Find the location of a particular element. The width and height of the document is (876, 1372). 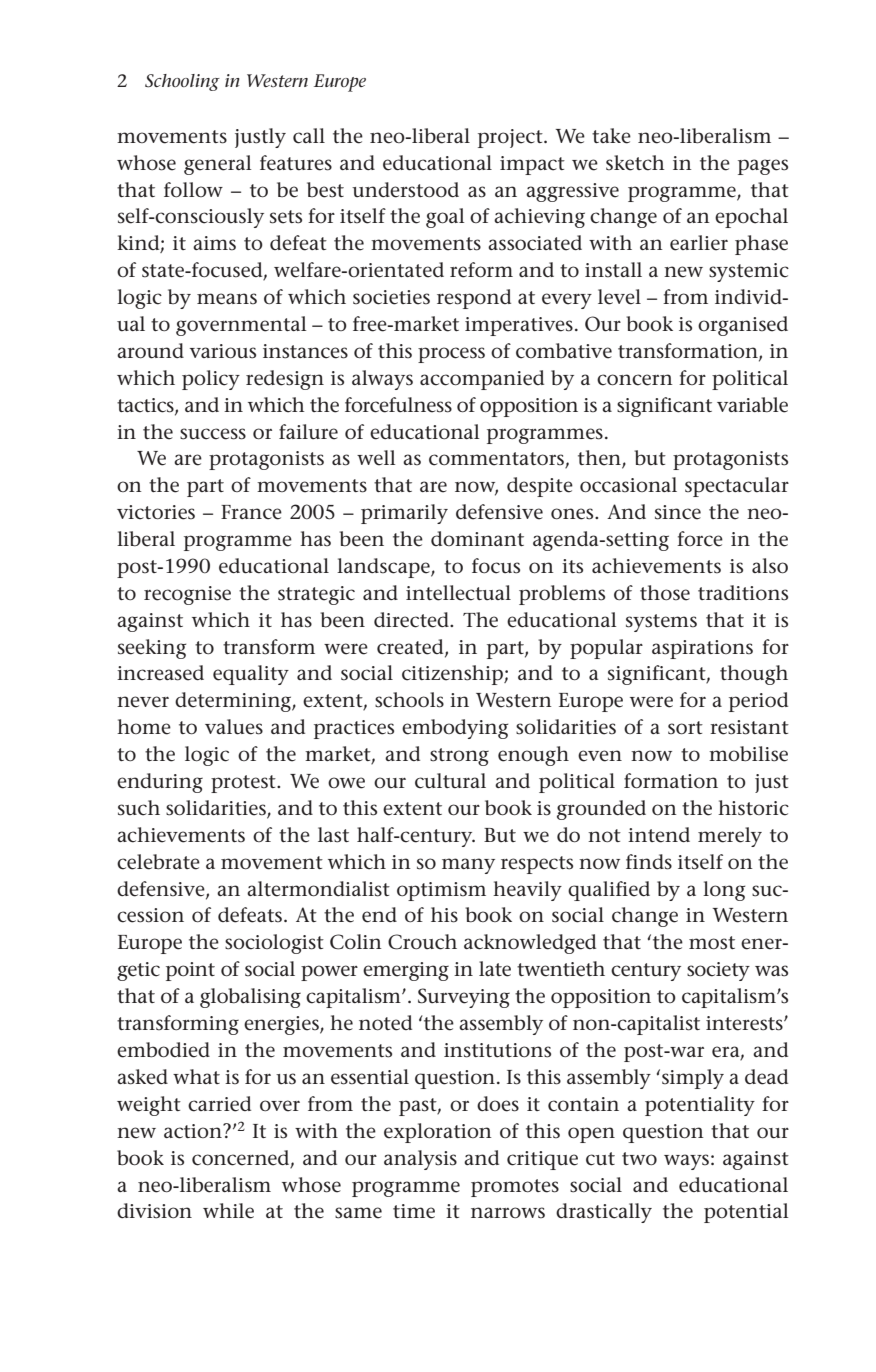

citizenship is located at coordinates (453, 675).
